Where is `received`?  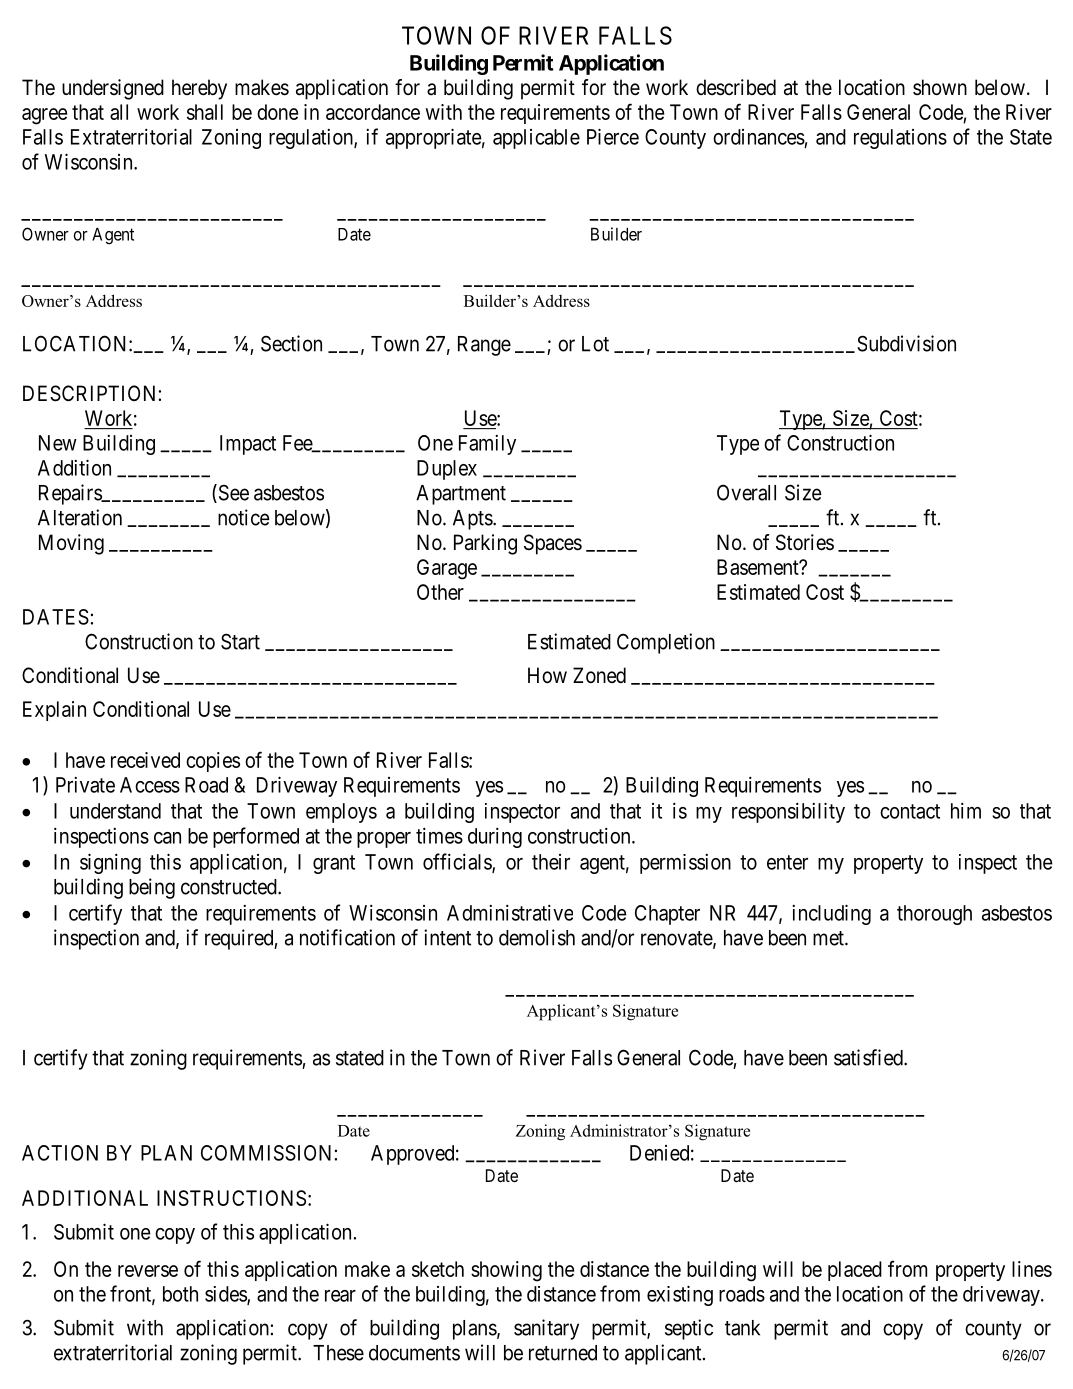 received is located at coordinates (145, 760).
